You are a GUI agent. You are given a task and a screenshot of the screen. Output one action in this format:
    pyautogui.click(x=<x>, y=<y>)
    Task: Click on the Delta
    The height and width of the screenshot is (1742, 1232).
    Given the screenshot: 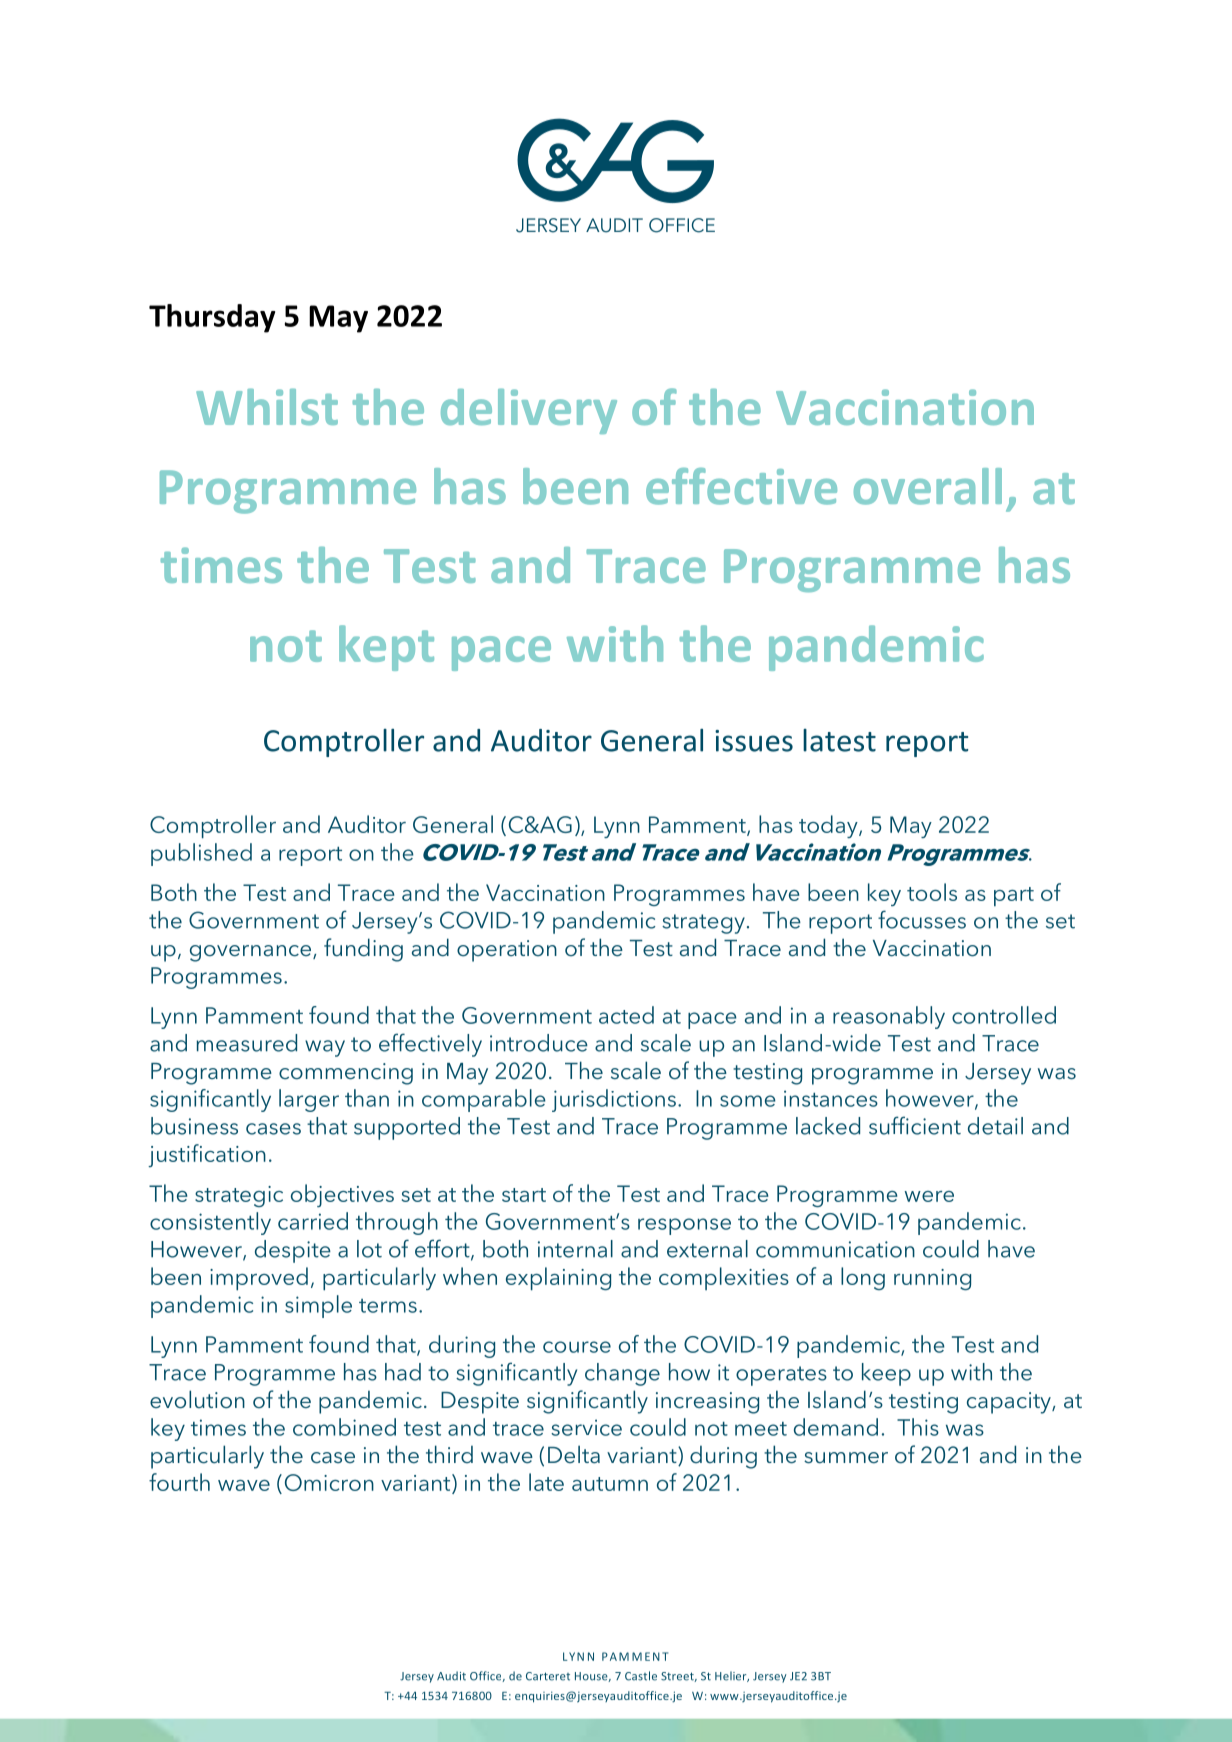 What is the action you would take?
    pyautogui.click(x=574, y=1454)
